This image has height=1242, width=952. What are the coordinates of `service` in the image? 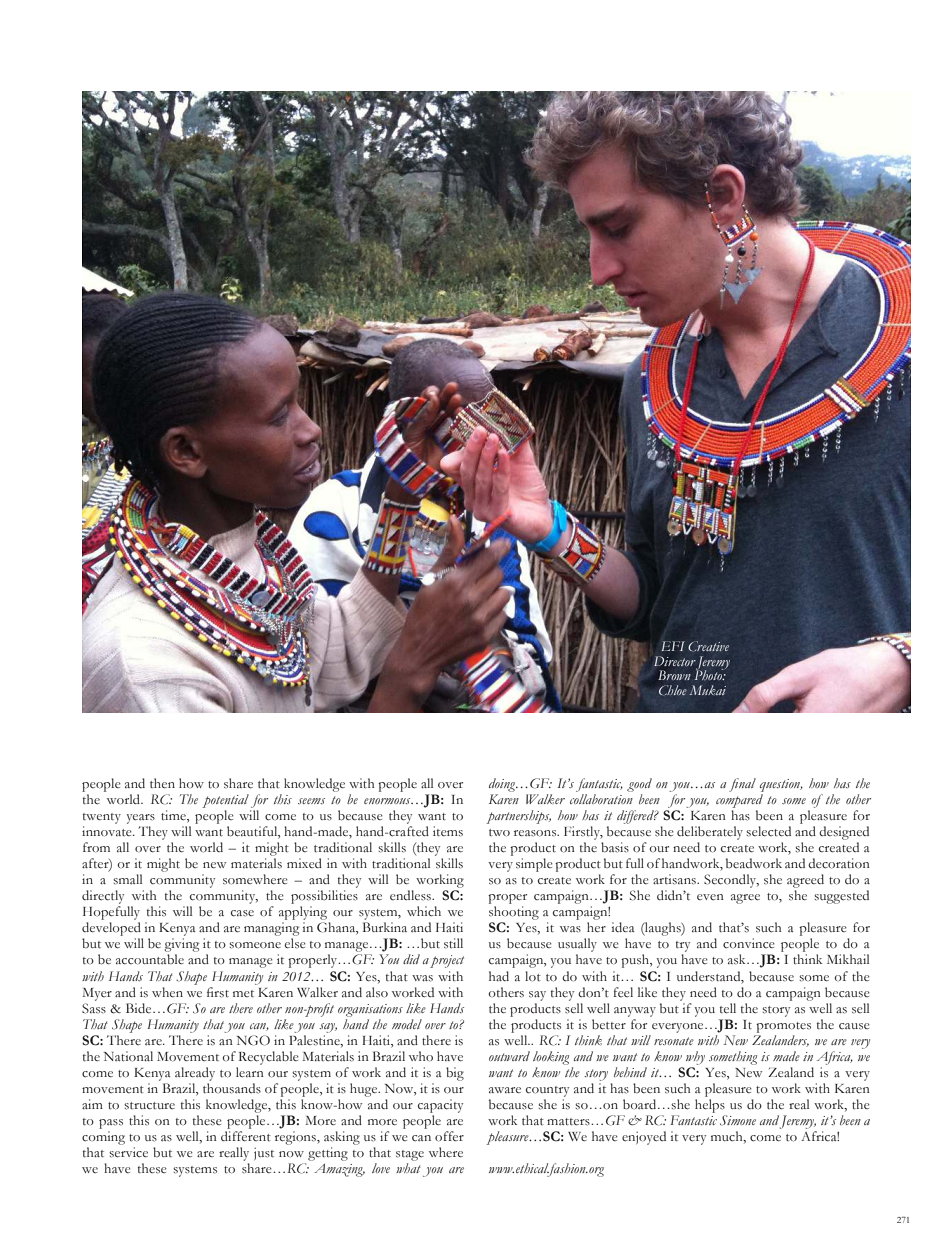 It's located at (128, 1152).
